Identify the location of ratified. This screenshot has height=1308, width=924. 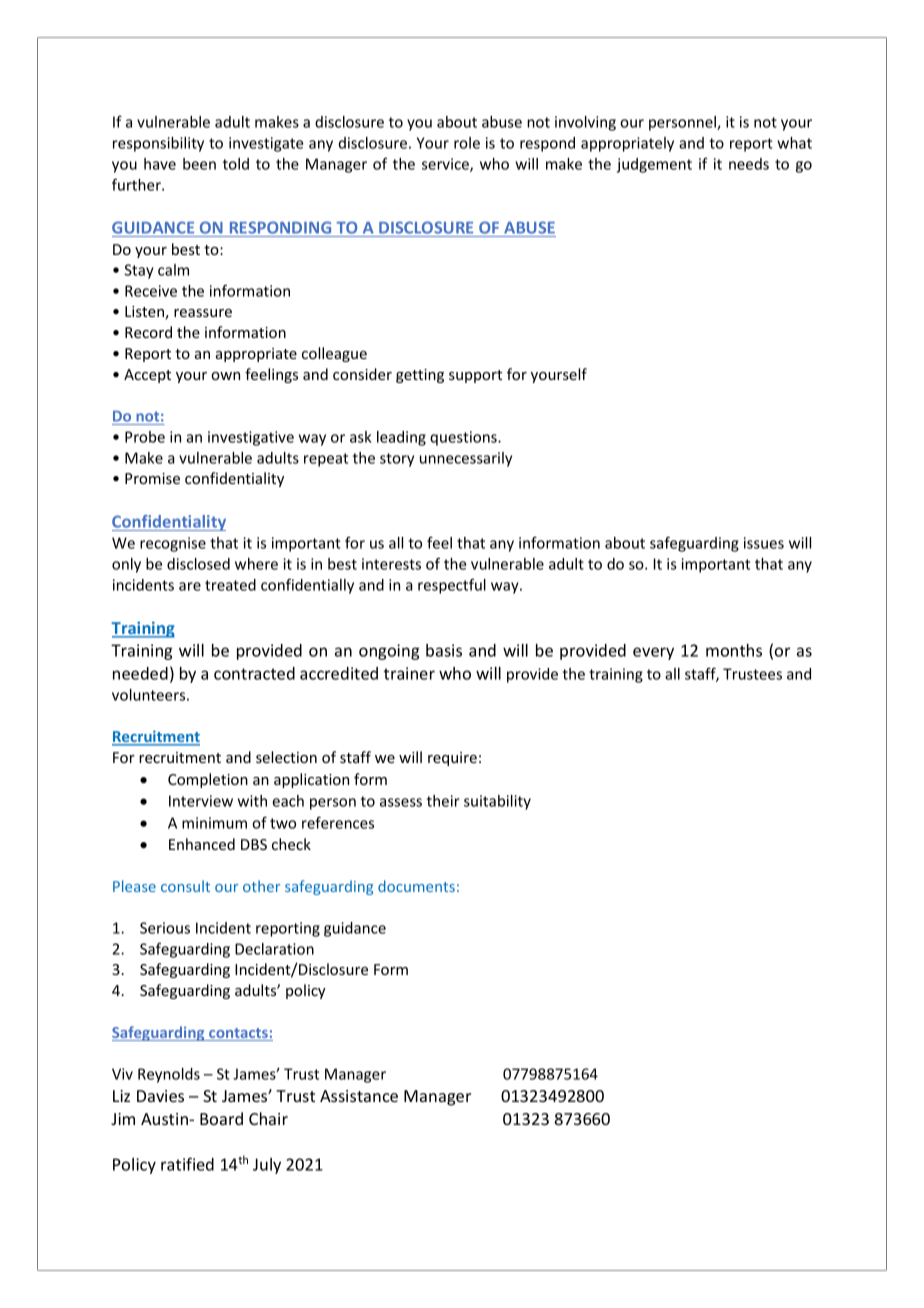
(187, 1164).
